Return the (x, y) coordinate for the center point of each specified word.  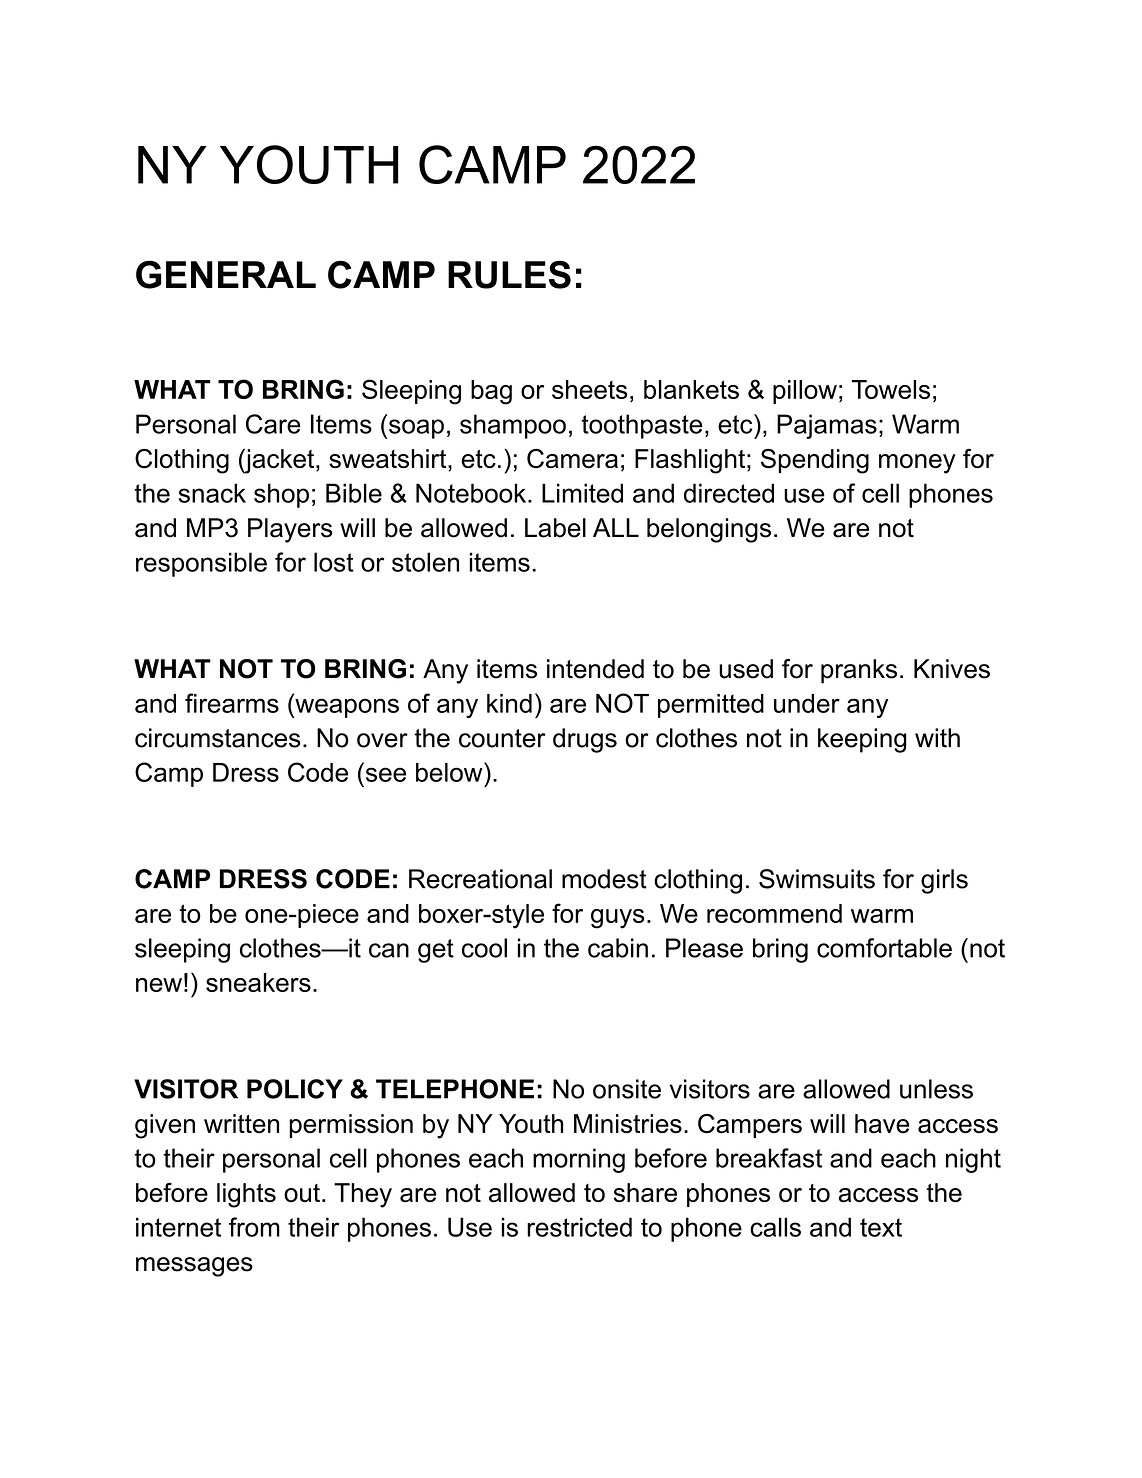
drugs (585, 740)
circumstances (217, 738)
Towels (891, 389)
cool (484, 948)
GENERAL (226, 274)
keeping (862, 740)
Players (290, 530)
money (917, 464)
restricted (579, 1227)
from (254, 1227)
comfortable (884, 948)
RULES (509, 274)
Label (555, 528)
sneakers (258, 982)
